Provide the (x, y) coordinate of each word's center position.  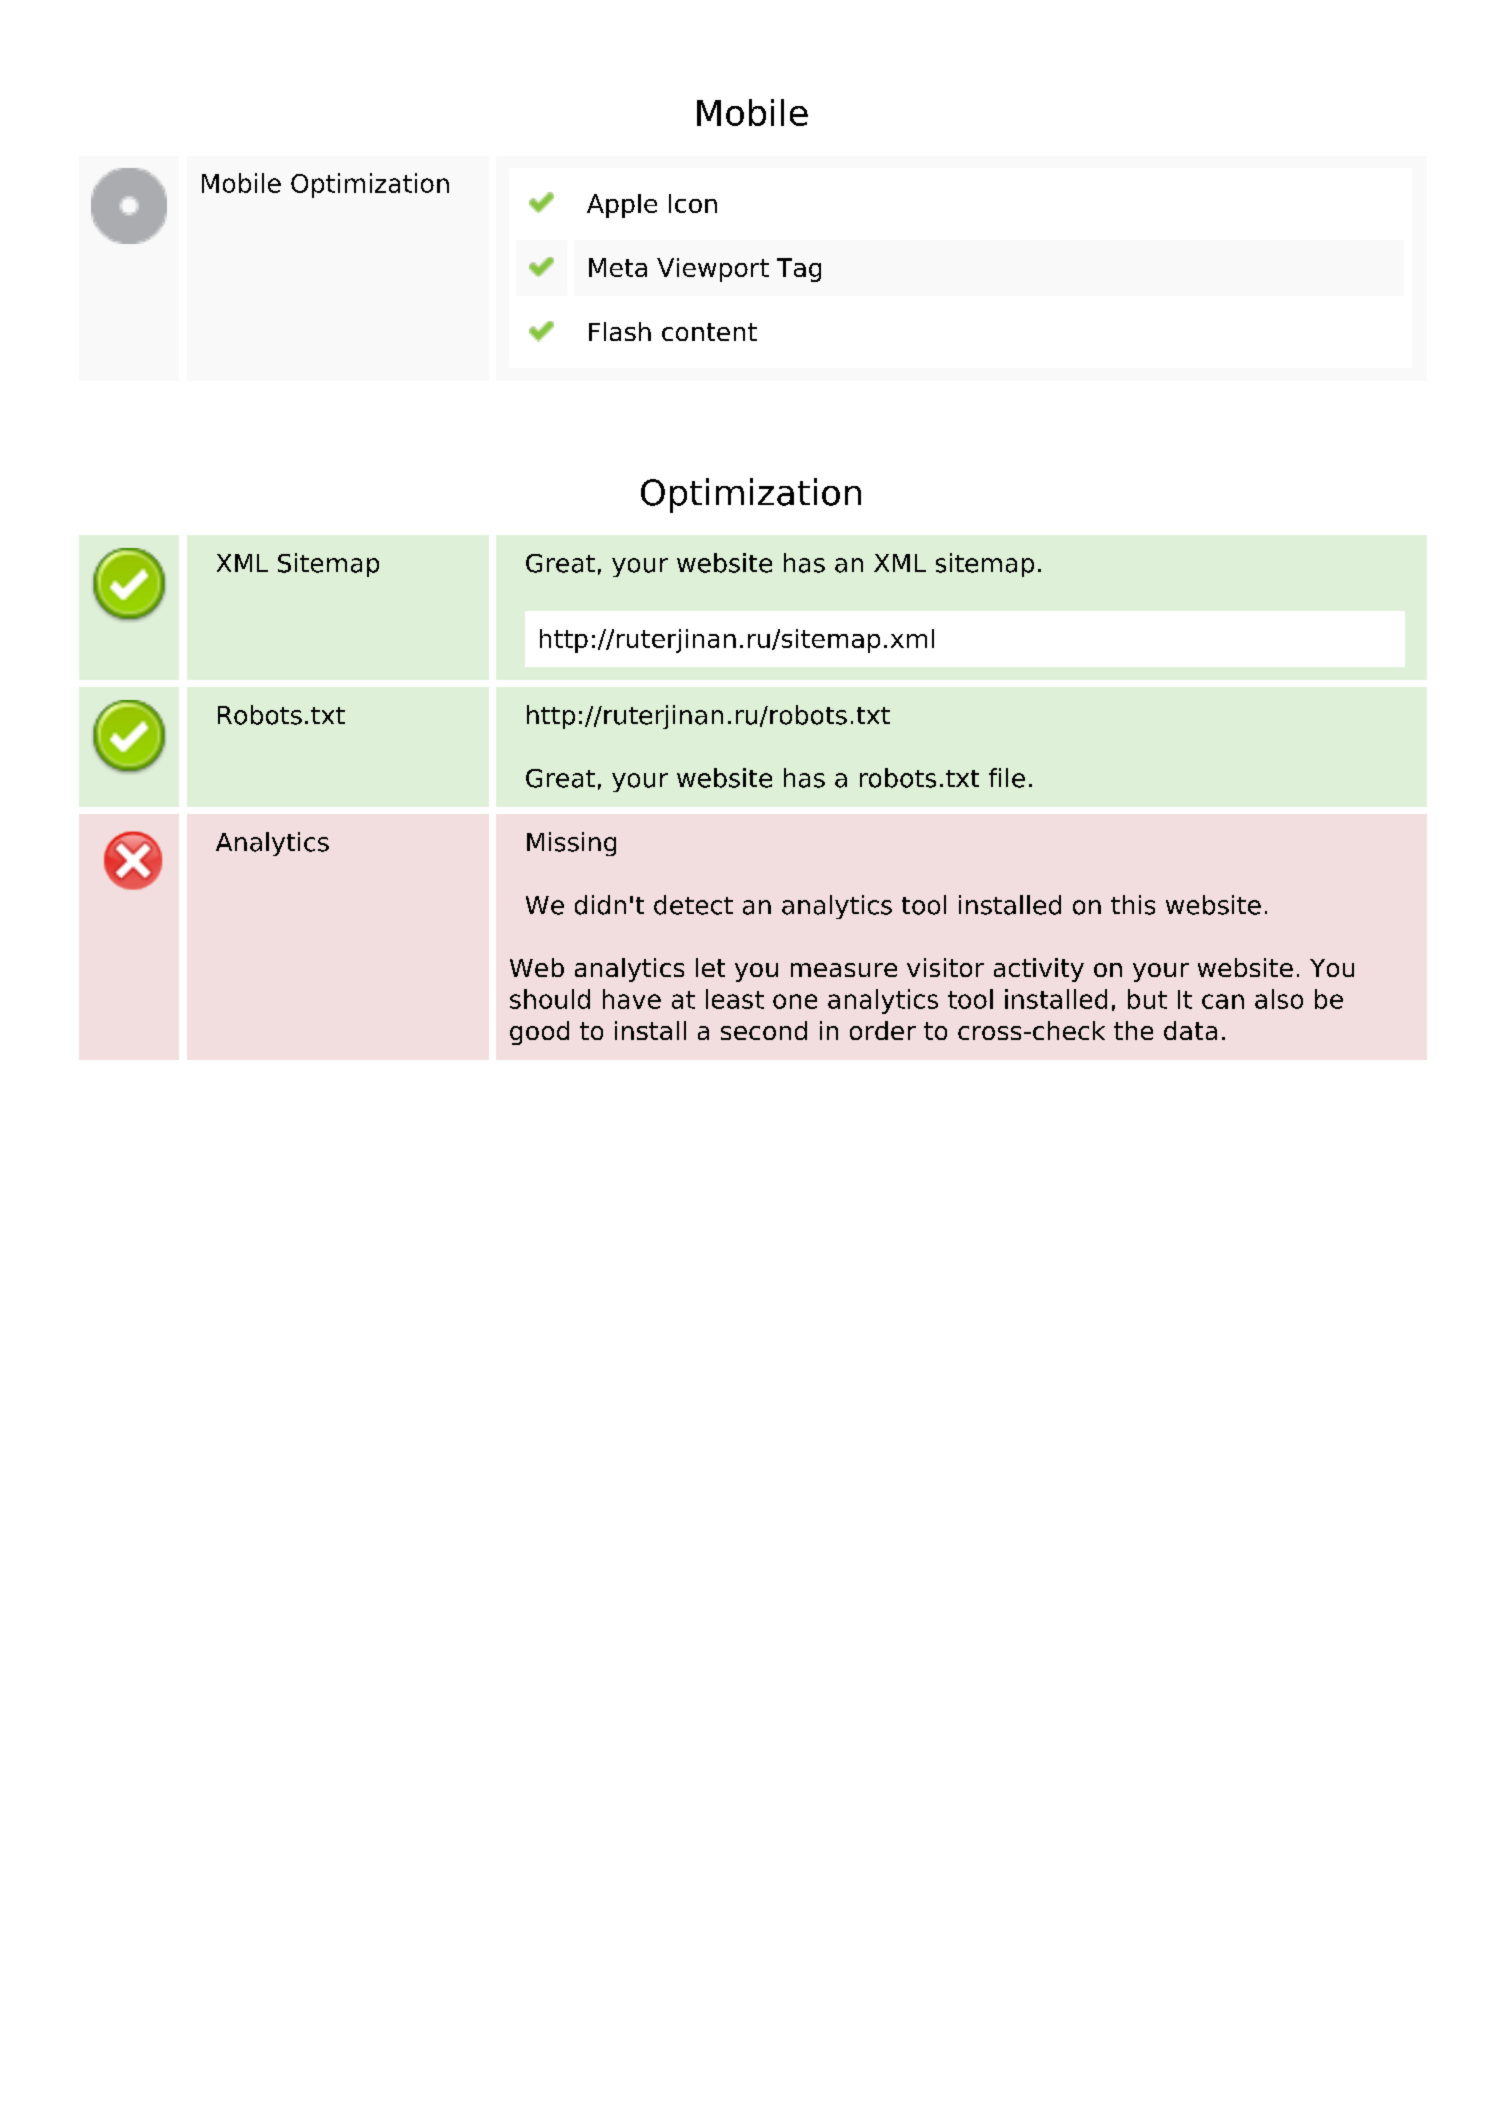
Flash (620, 331)
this (1133, 905)
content (709, 332)
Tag (799, 270)
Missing (571, 844)
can (1223, 1001)
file (1007, 778)
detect (693, 905)
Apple (622, 206)
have (632, 999)
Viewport (713, 270)
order (883, 1030)
